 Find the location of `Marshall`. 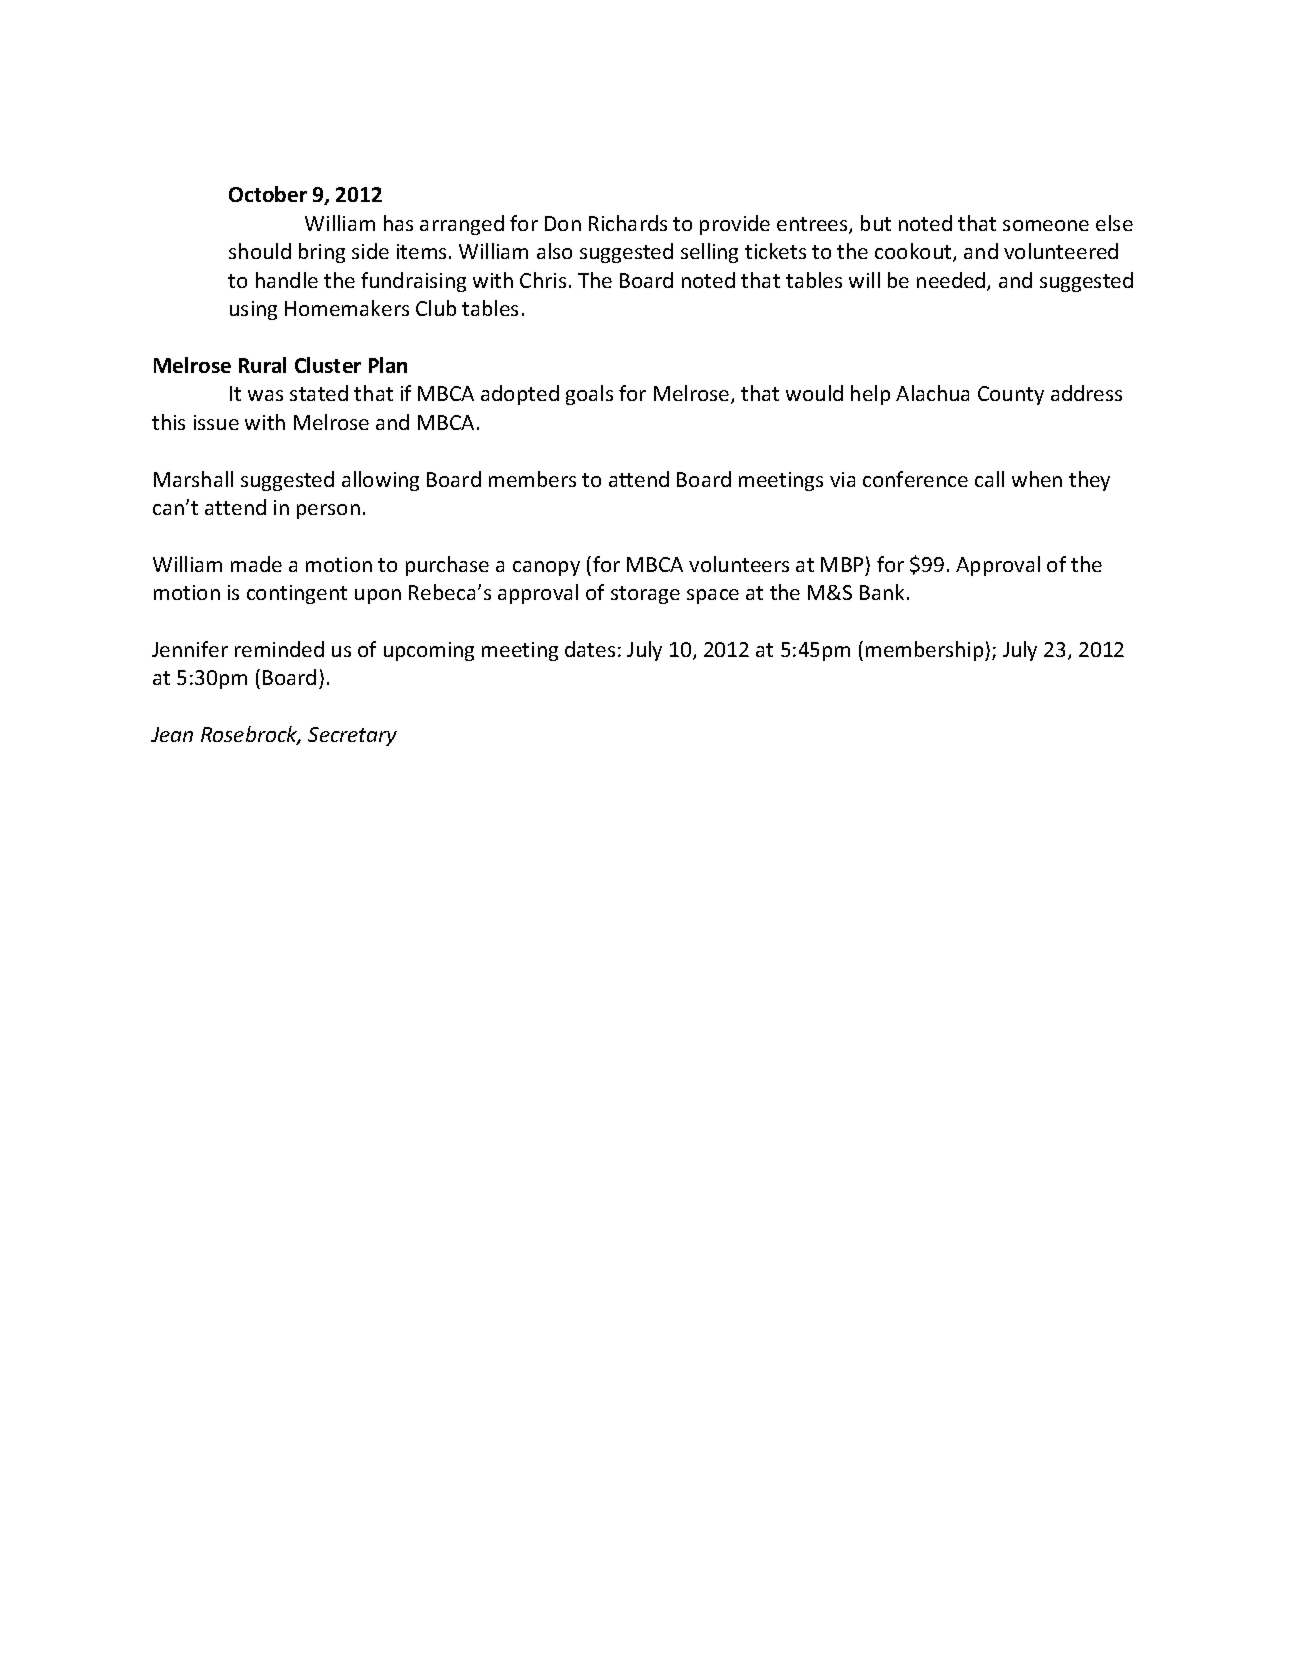

Marshall is located at coordinates (193, 479).
